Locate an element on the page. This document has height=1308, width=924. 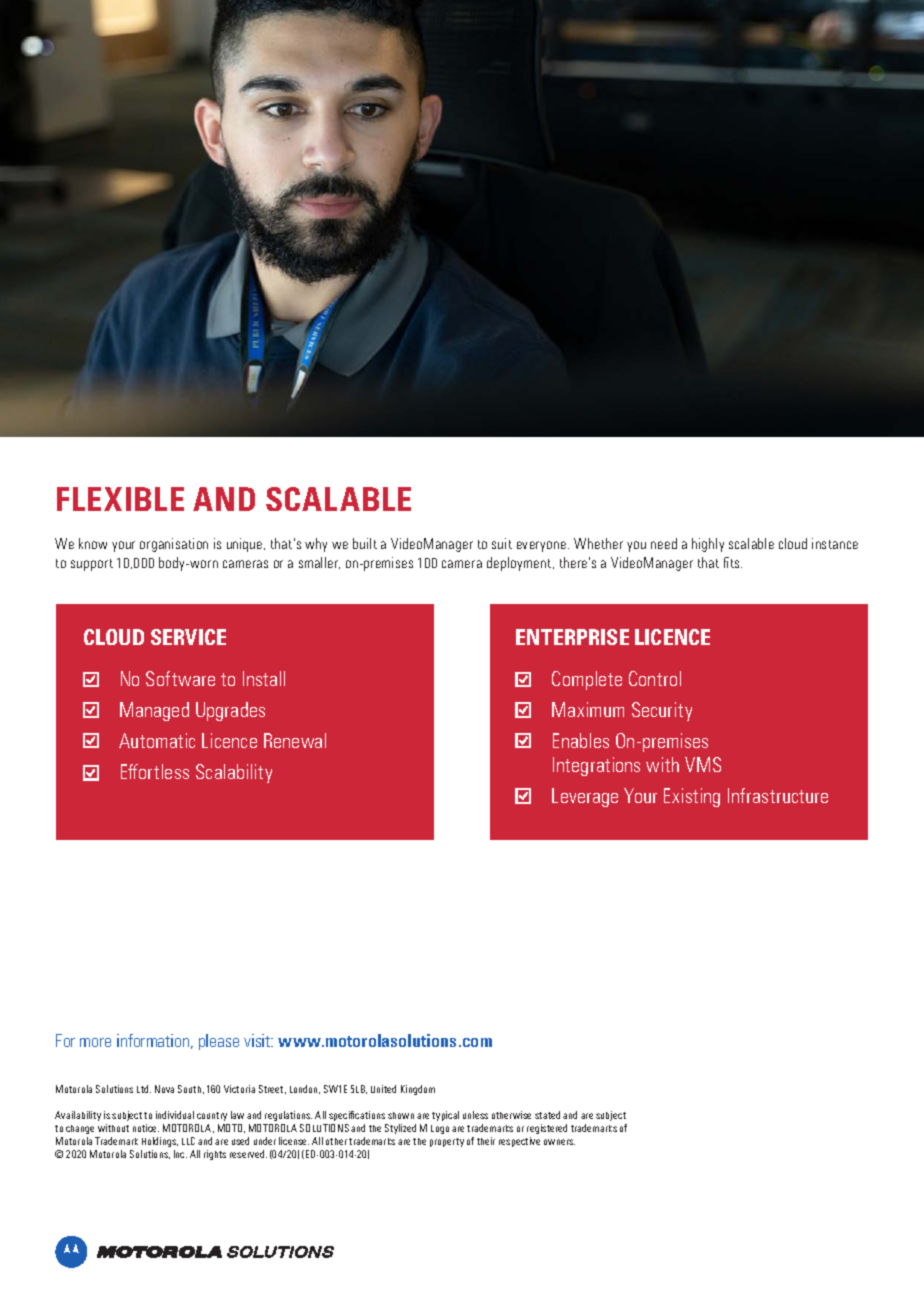
Existing is located at coordinates (692, 797).
